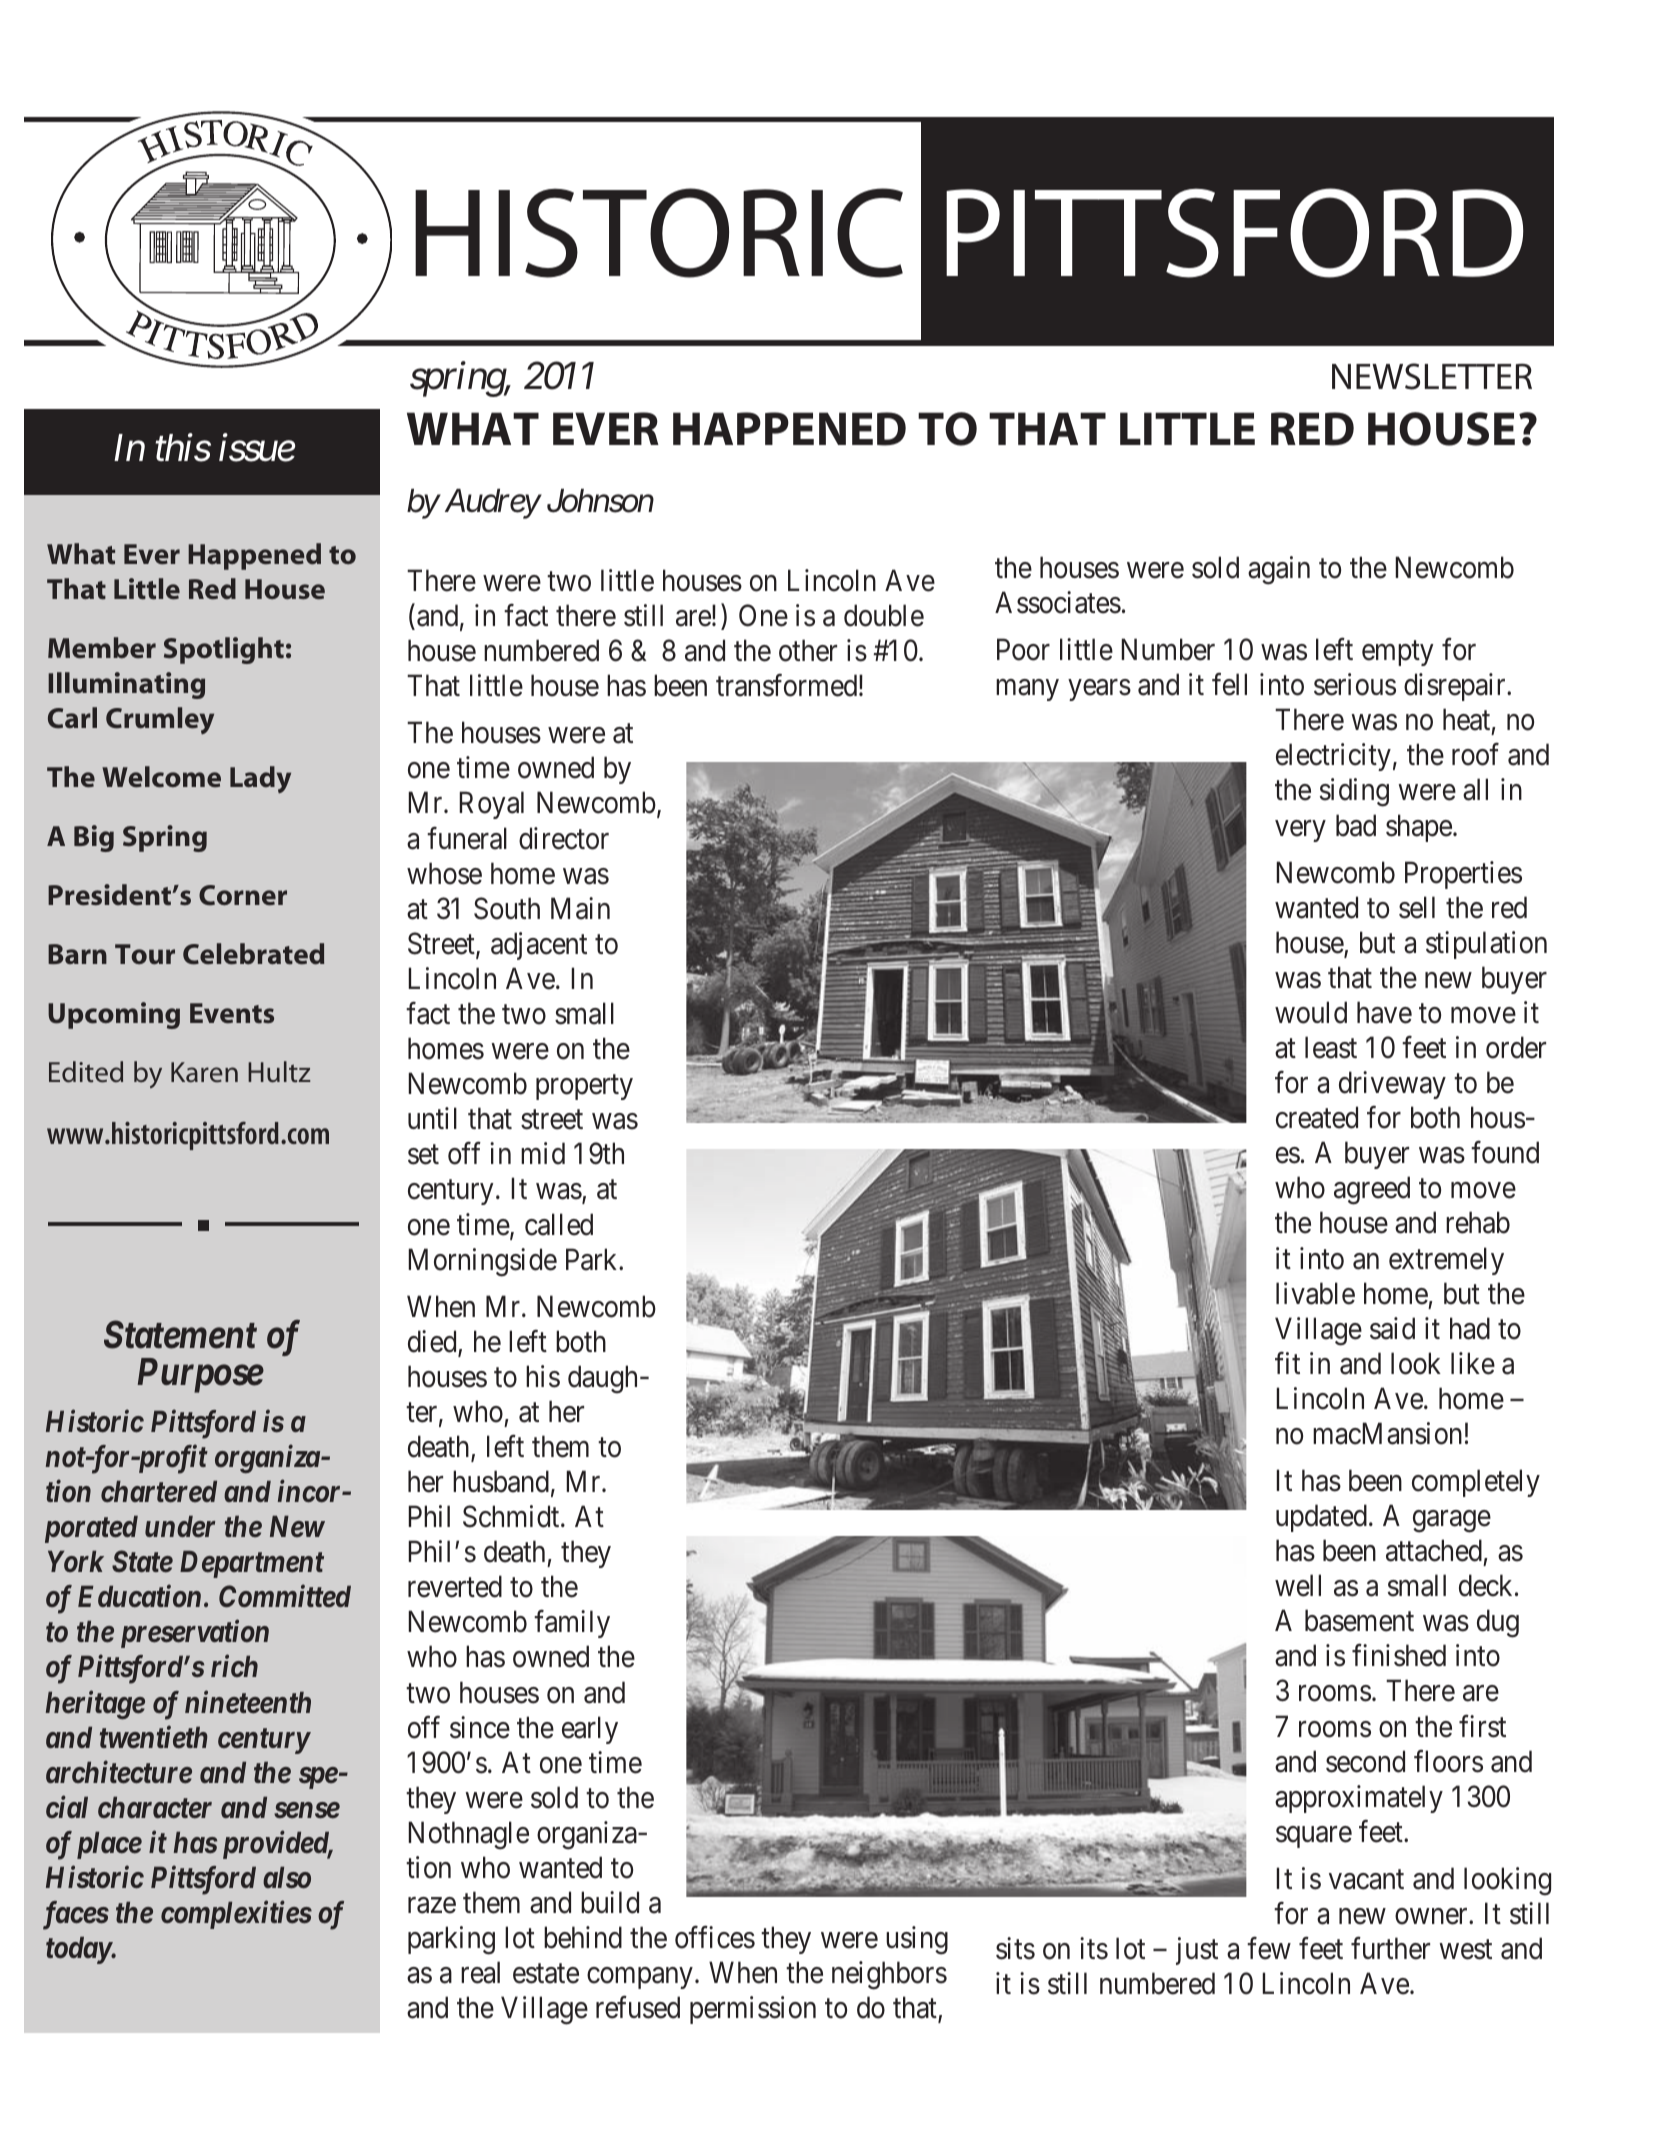 Image resolution: width=1674 pixels, height=2153 pixels. Describe the element at coordinates (1417, 907) in the screenshot. I see `sell` at that location.
